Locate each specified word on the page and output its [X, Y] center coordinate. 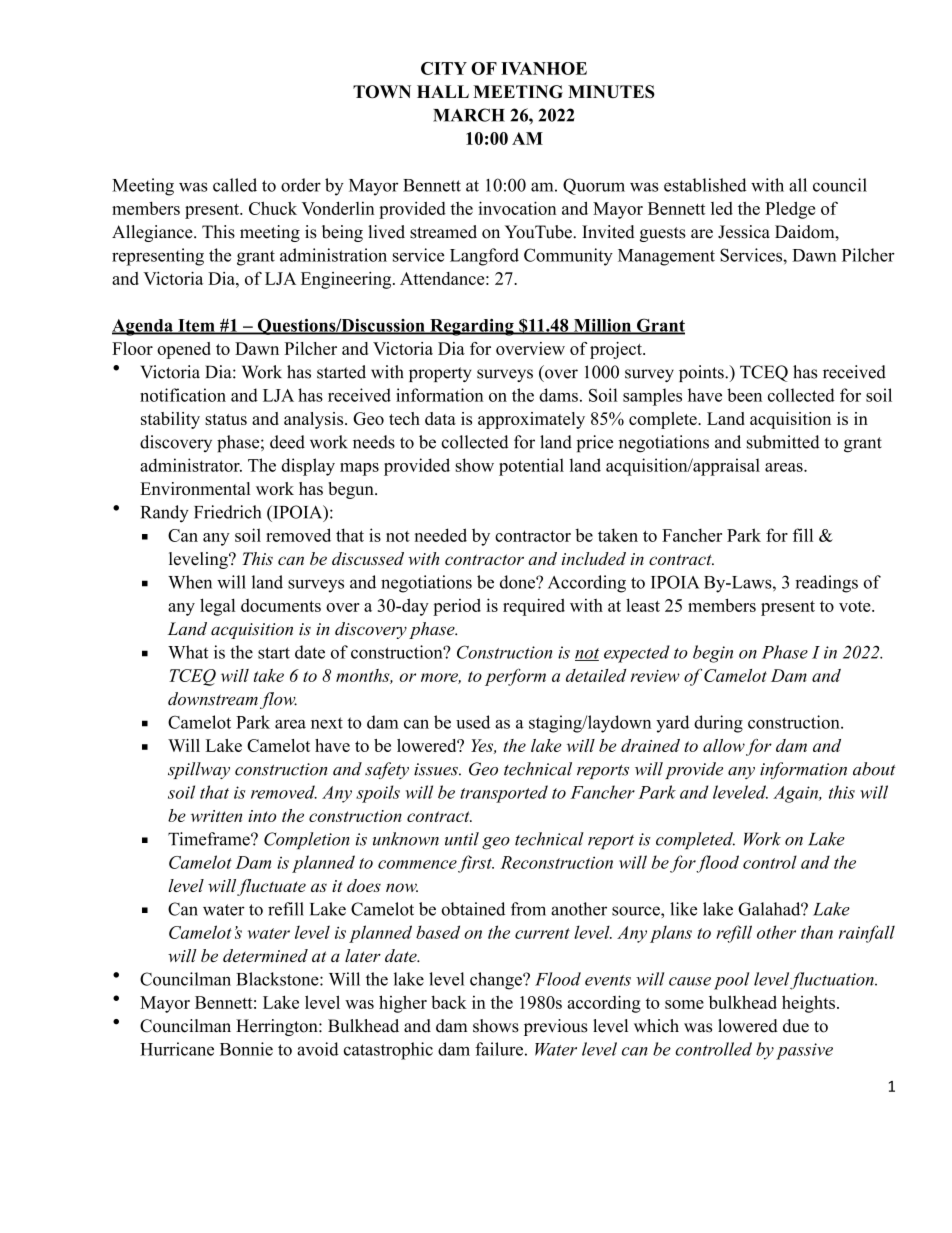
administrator [191, 465]
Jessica [744, 232]
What [188, 652]
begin [713, 654]
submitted [783, 442]
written [216, 816]
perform [515, 677]
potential [531, 467]
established [705, 185]
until [462, 839]
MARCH [469, 115]
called [235, 185]
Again [797, 794]
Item [196, 326]
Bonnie [246, 1049]
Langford [484, 257]
